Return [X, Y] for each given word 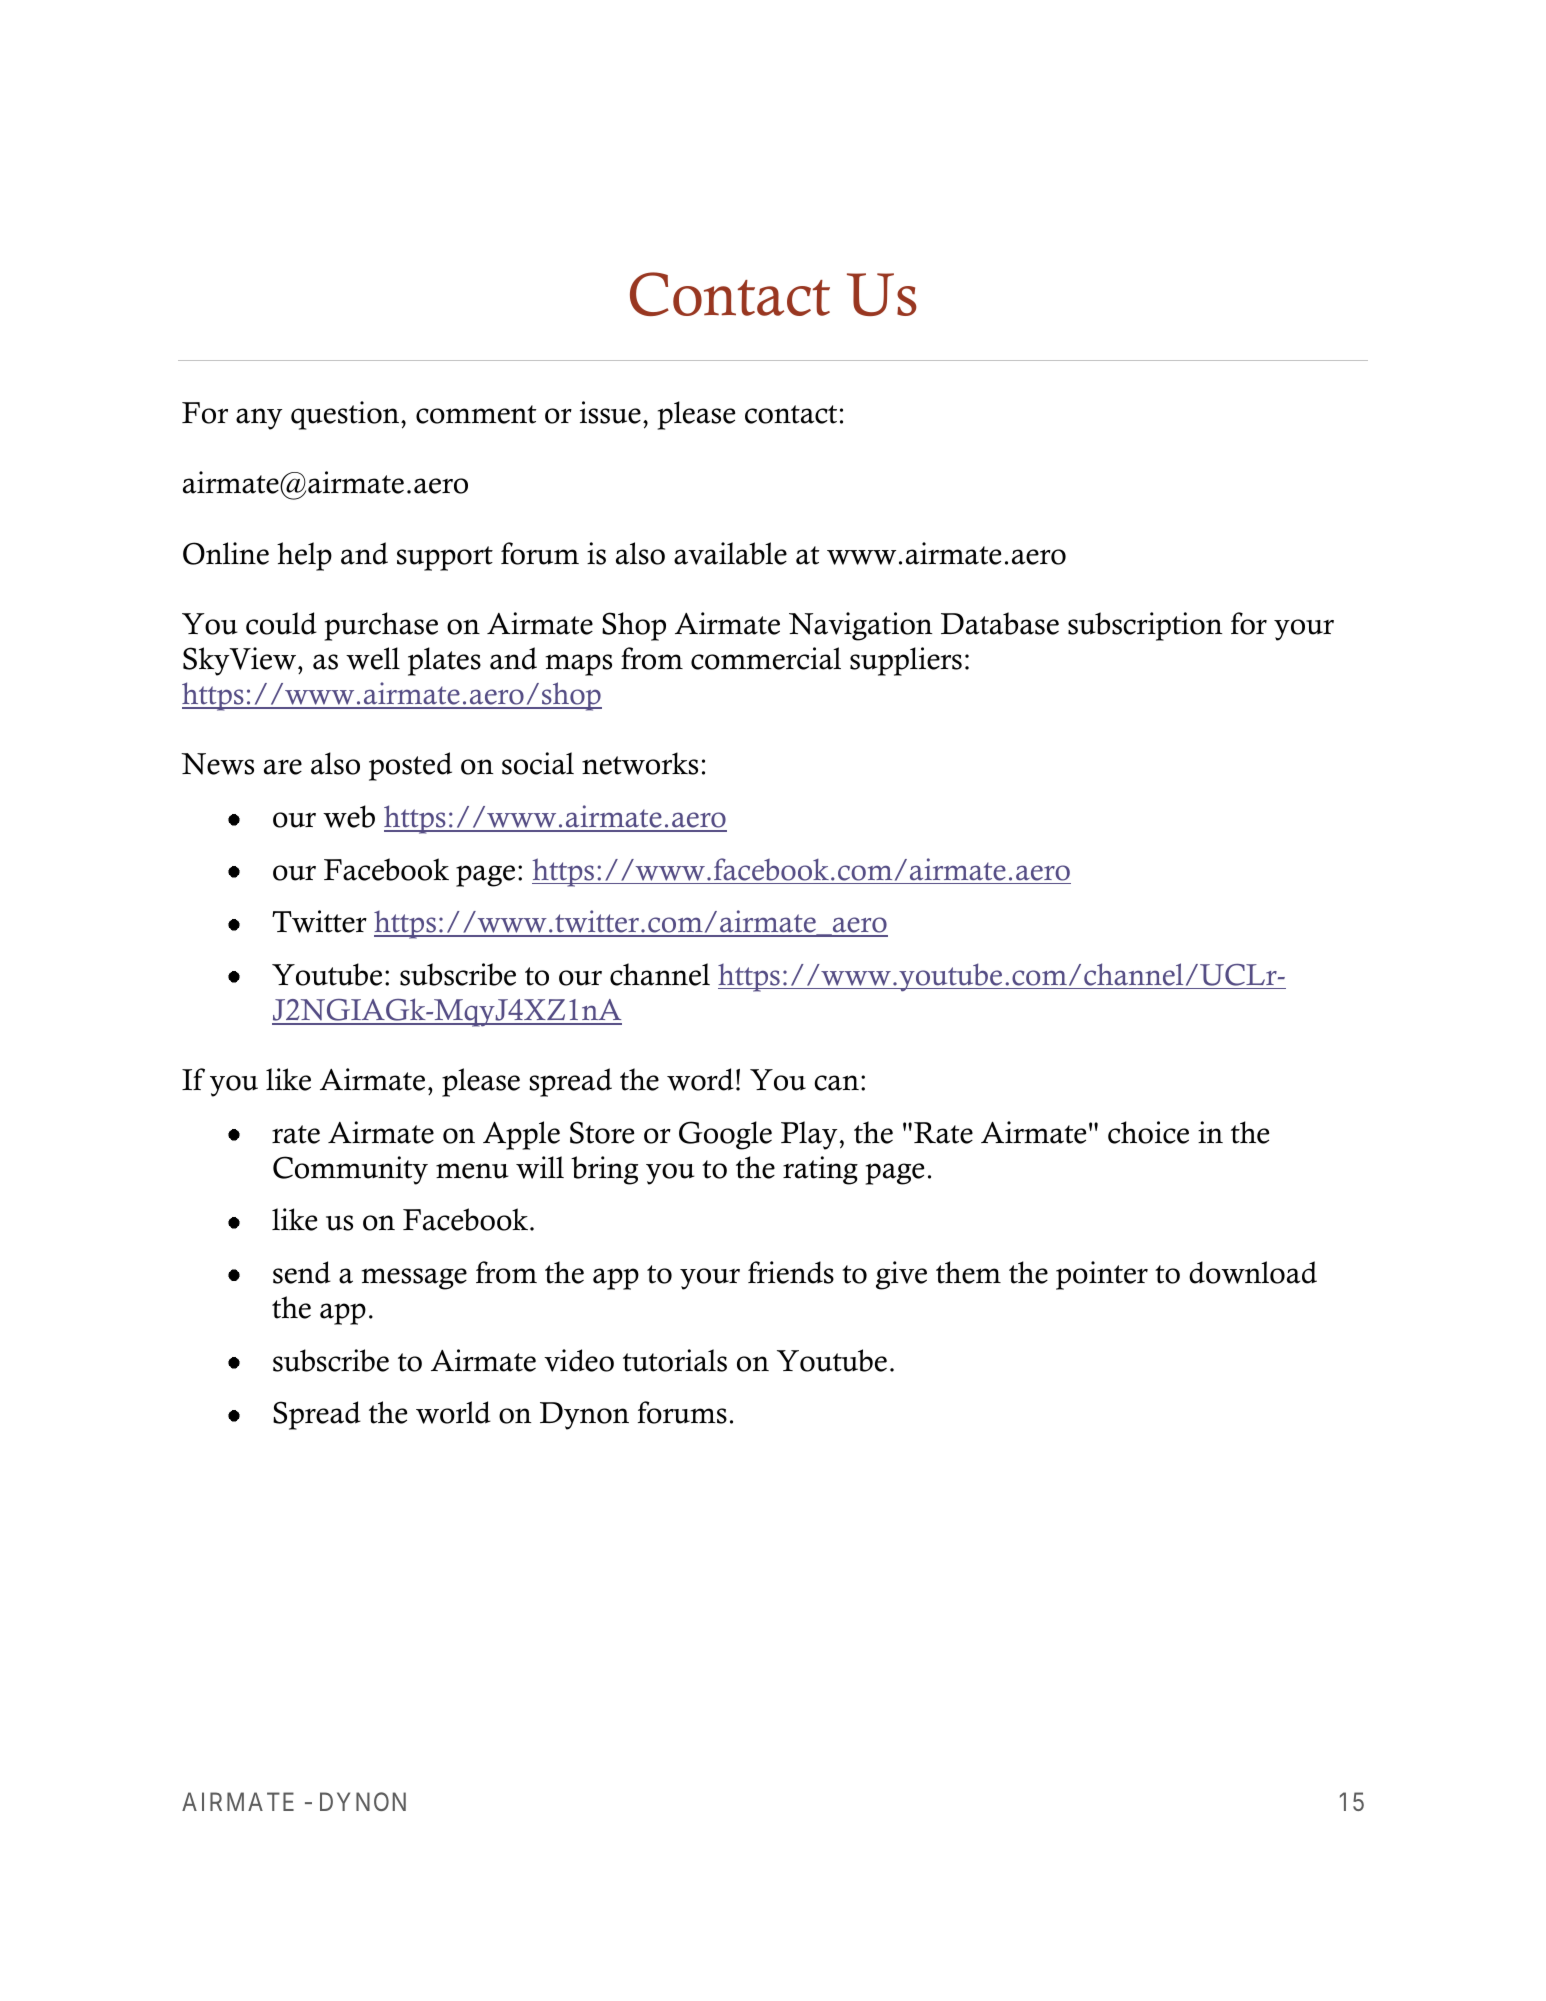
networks [640, 763]
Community [350, 1170]
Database [1000, 623]
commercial [766, 658]
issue [610, 412]
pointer [1102, 1275]
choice [1148, 1132]
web [349, 816]
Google [725, 1135]
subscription [1145, 626]
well [373, 658]
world [453, 1412]
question [346, 415]
